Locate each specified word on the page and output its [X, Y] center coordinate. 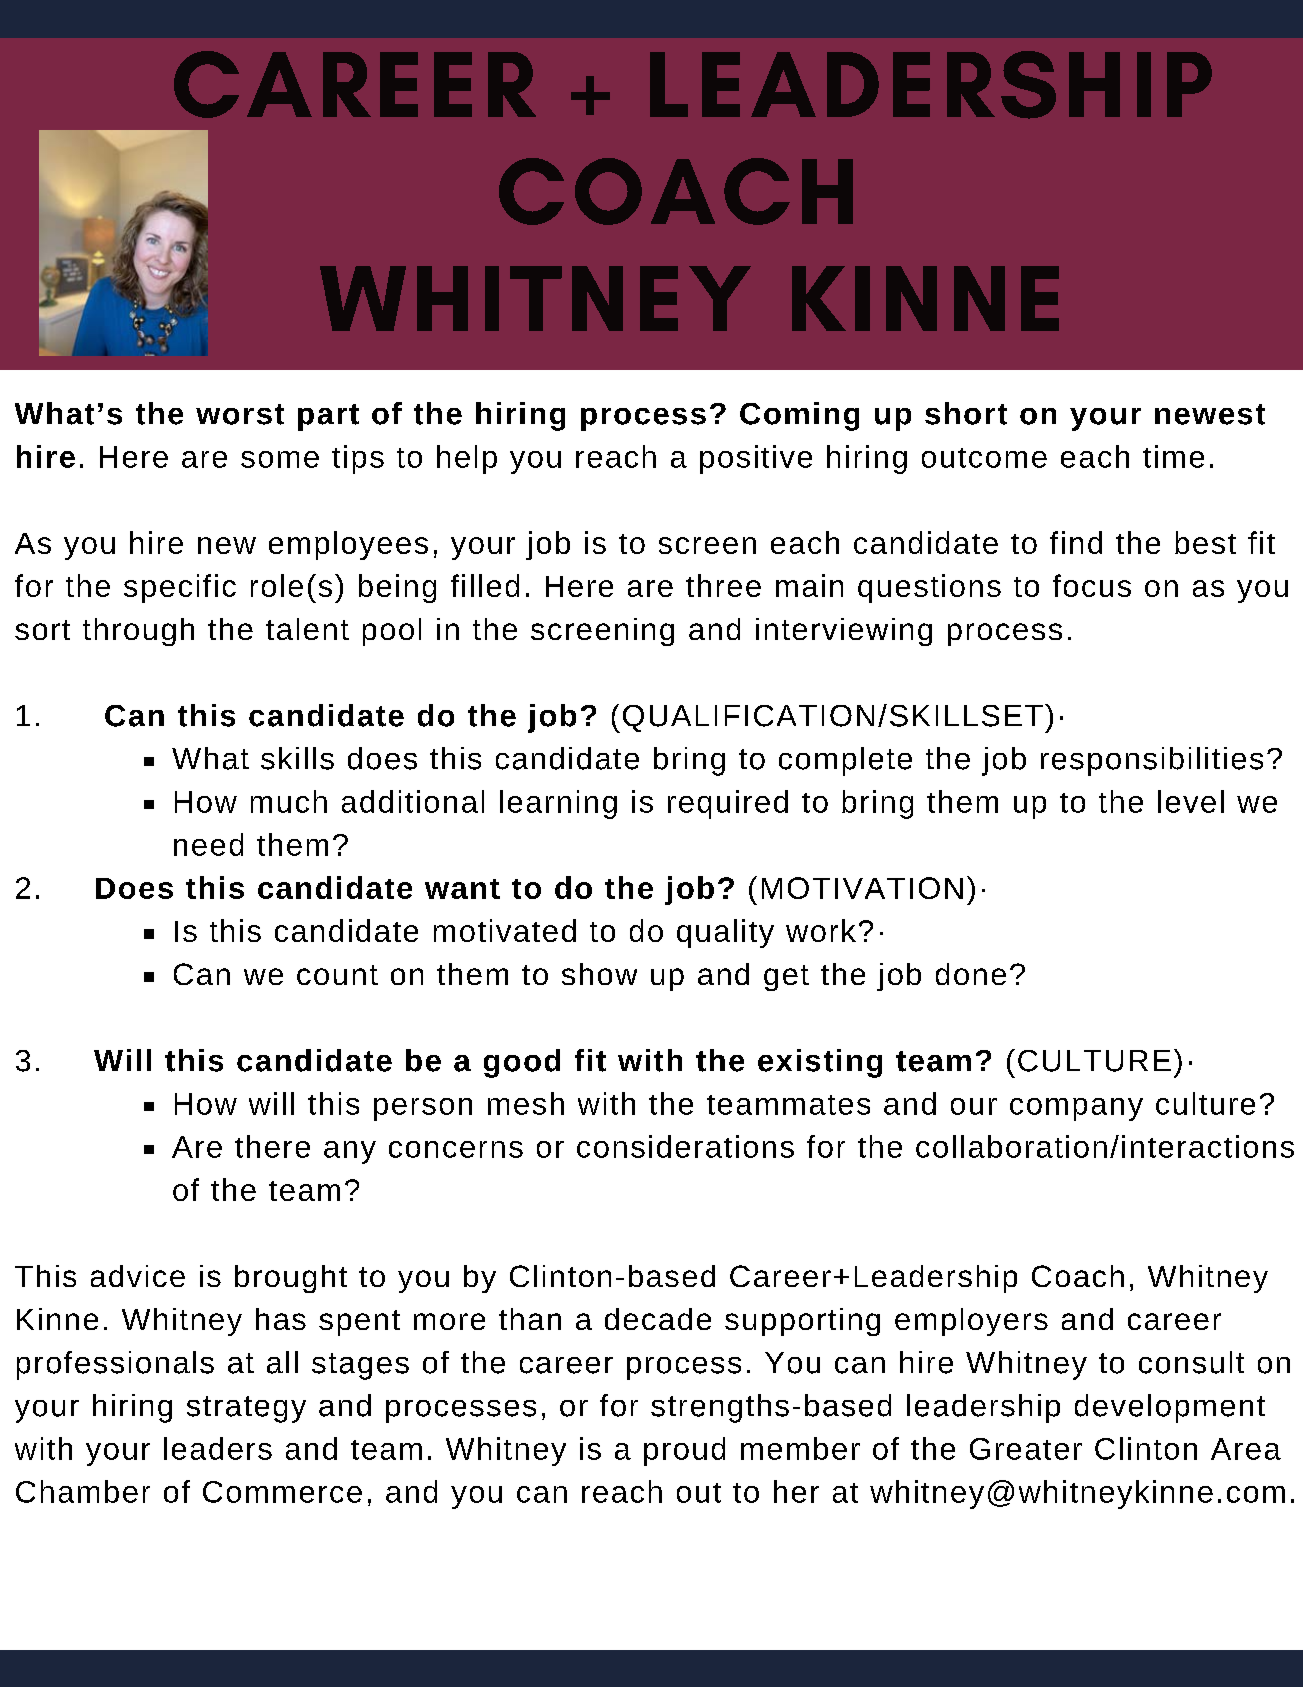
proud [684, 1451]
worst [240, 414]
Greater [1026, 1449]
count [337, 975]
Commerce [282, 1492]
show [599, 974]
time [1173, 456]
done [971, 974]
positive [756, 459]
